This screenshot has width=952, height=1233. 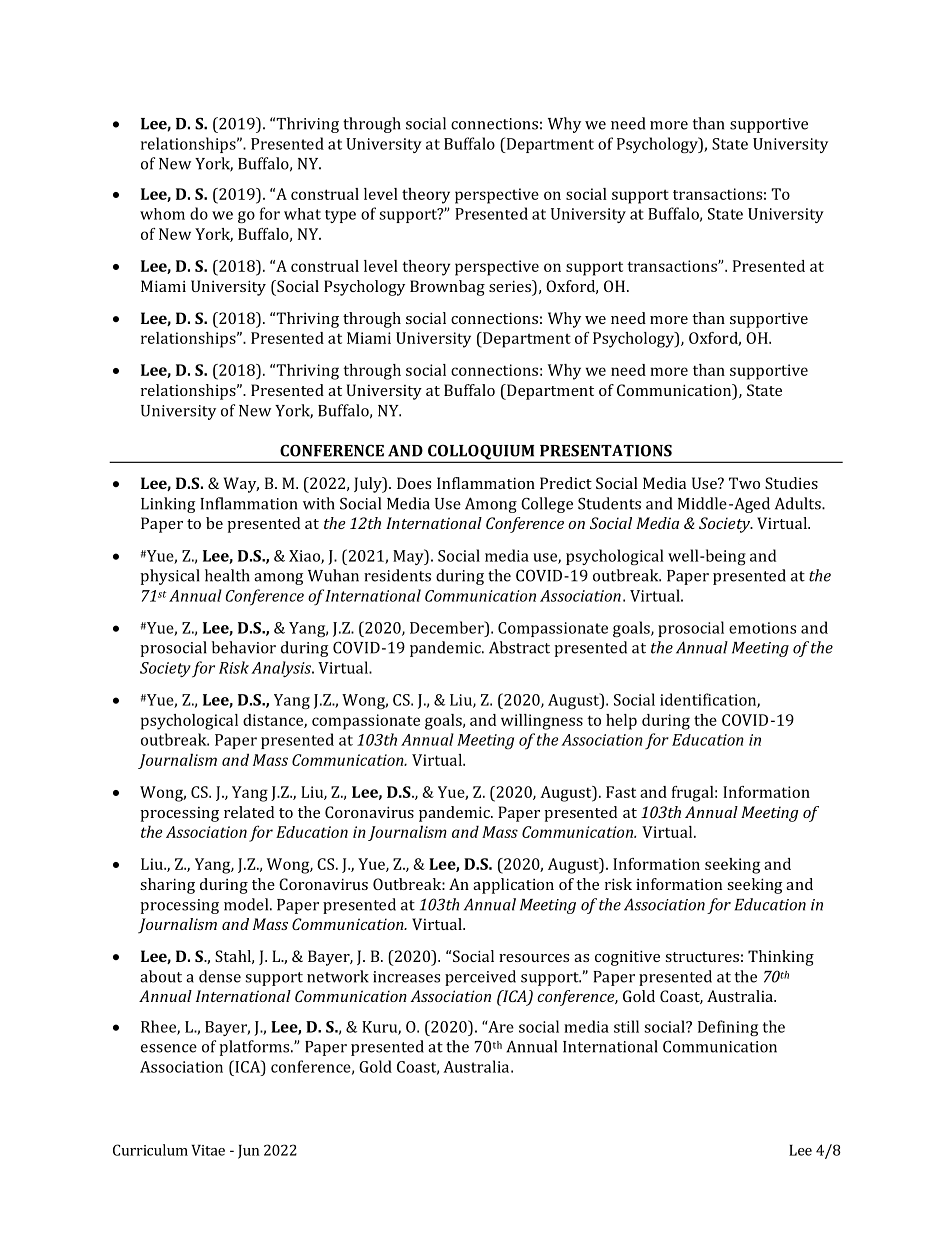 What do you see at coordinates (728, 1028) in the screenshot?
I see `Defining` at bounding box center [728, 1028].
